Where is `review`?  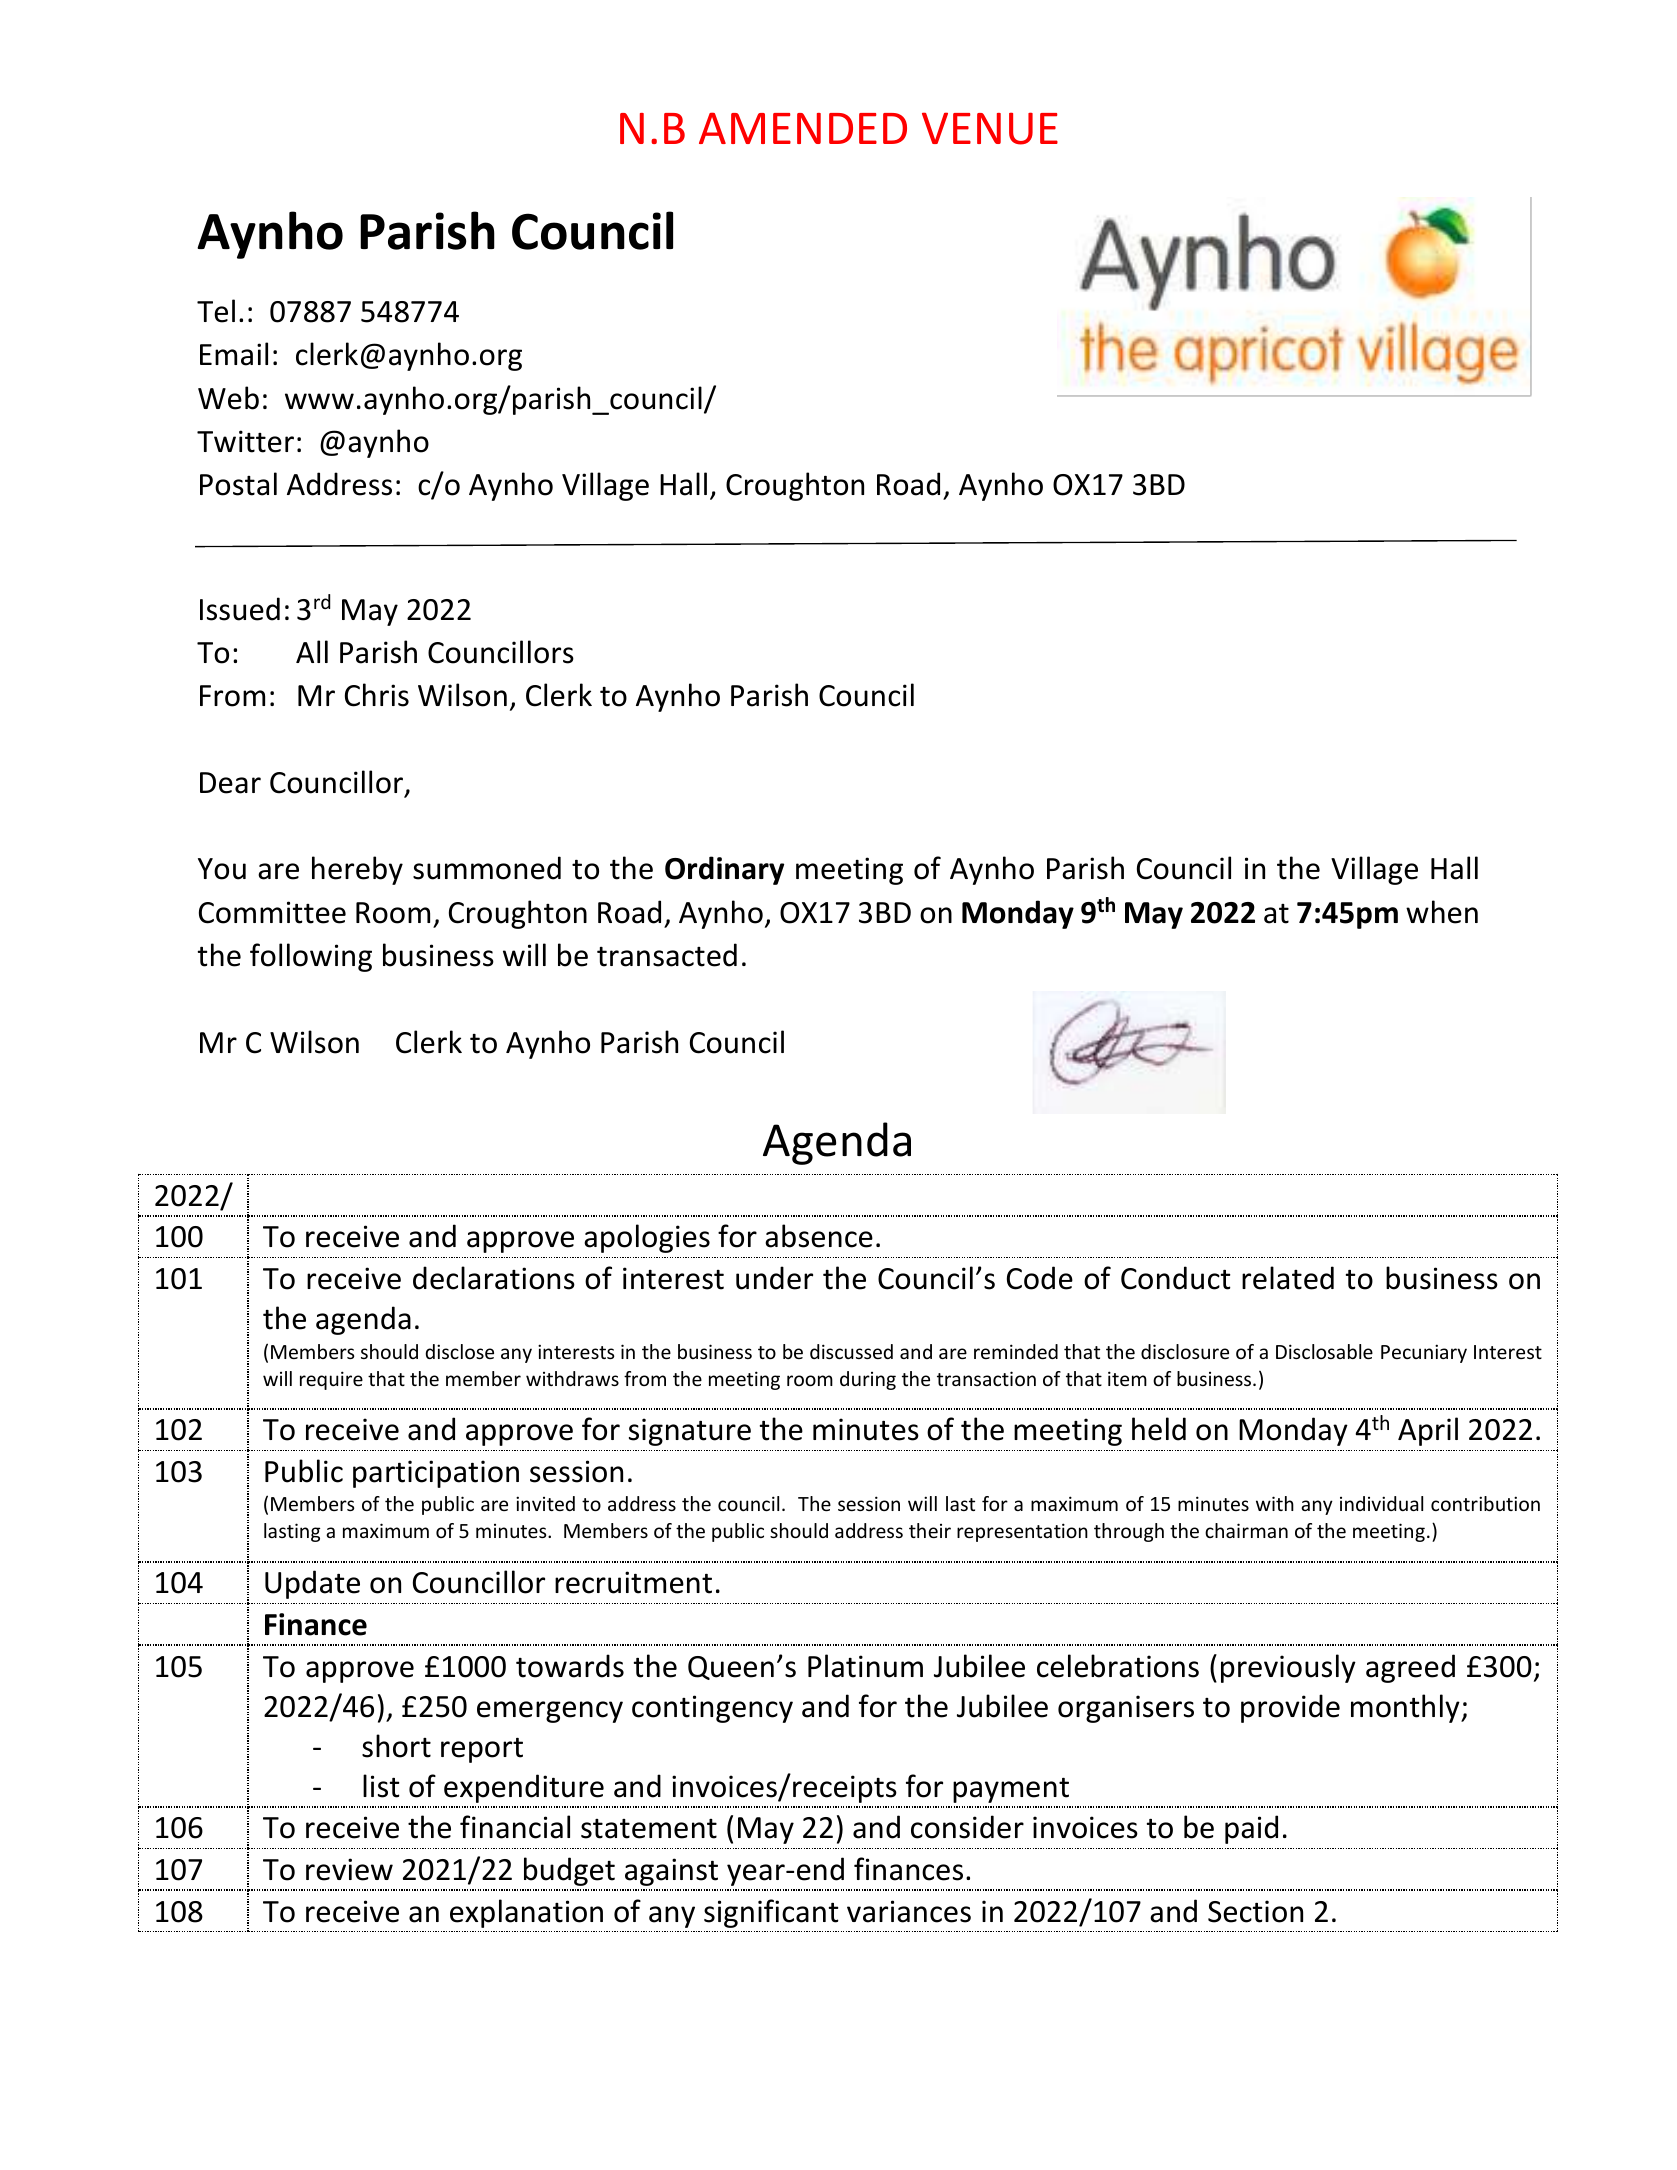 review is located at coordinates (349, 1869).
